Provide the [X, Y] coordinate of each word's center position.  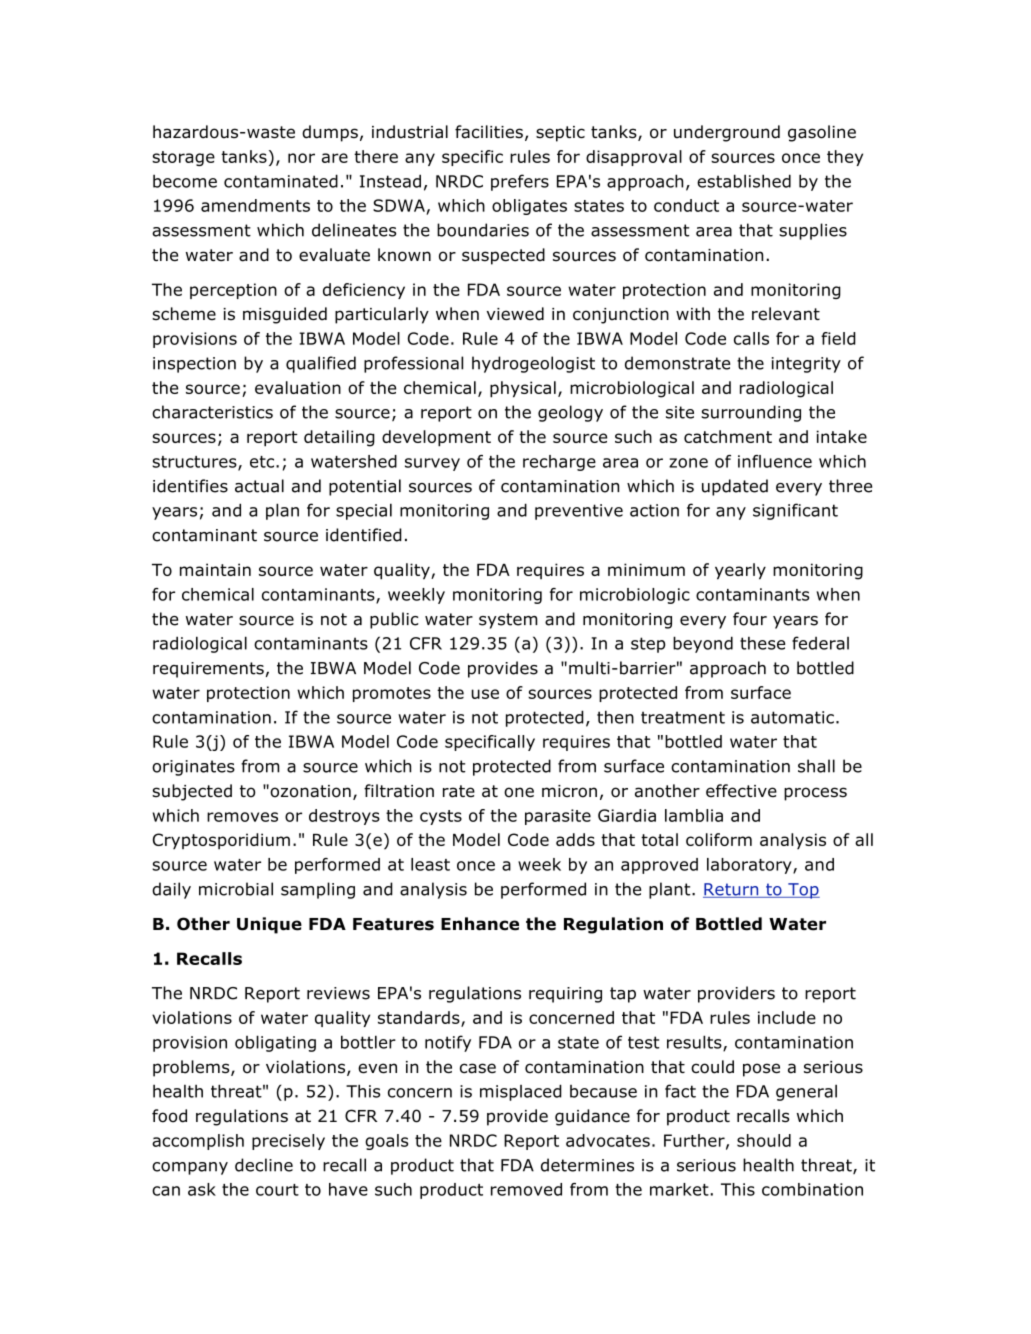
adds [575, 839]
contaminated [281, 181]
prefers [520, 182]
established [744, 181]
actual [259, 486]
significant [795, 511]
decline [264, 1165]
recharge [559, 463]
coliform [719, 839]
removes [242, 817]
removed [526, 1189]
